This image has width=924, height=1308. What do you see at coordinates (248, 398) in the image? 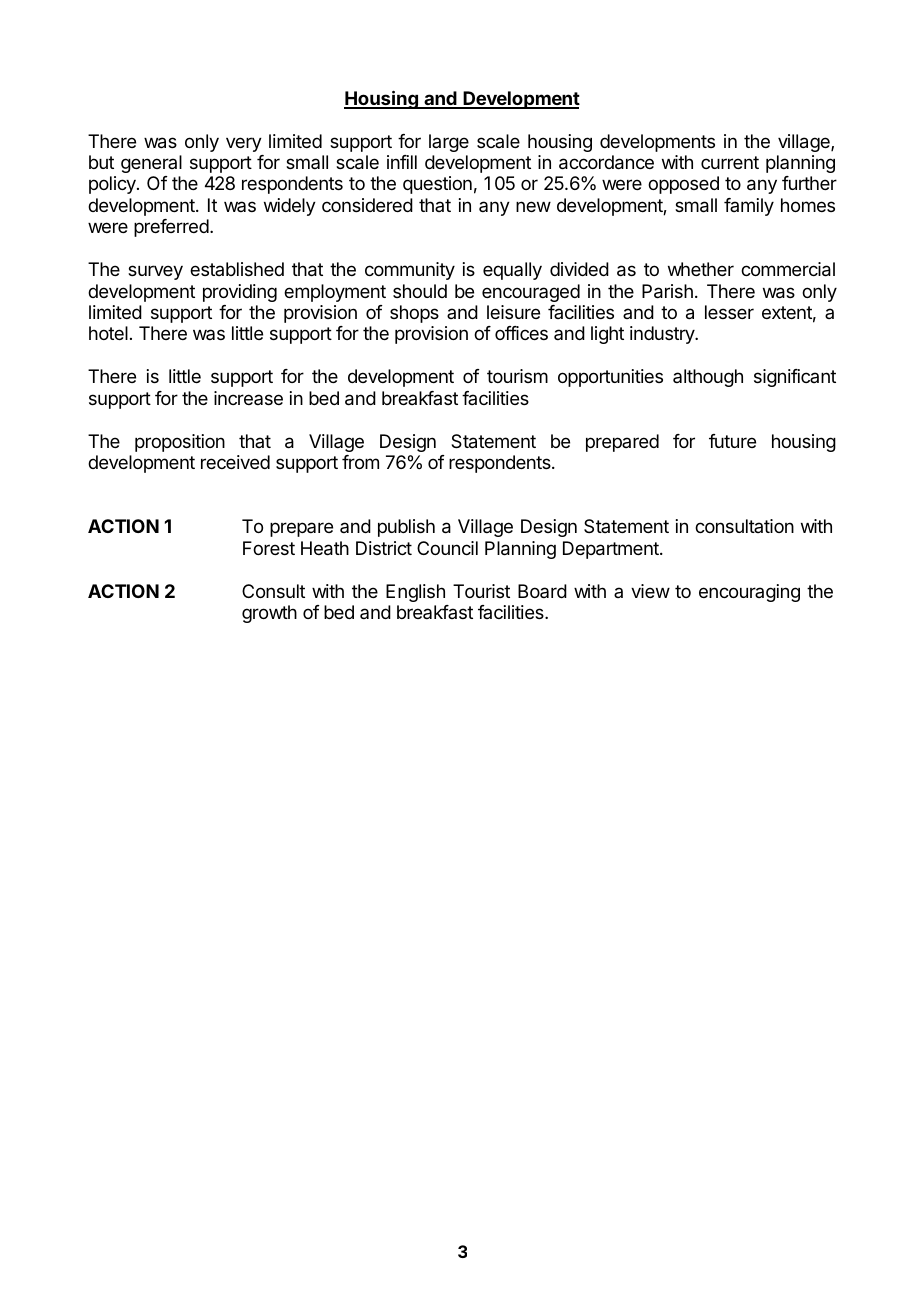
I see `increase` at bounding box center [248, 398].
